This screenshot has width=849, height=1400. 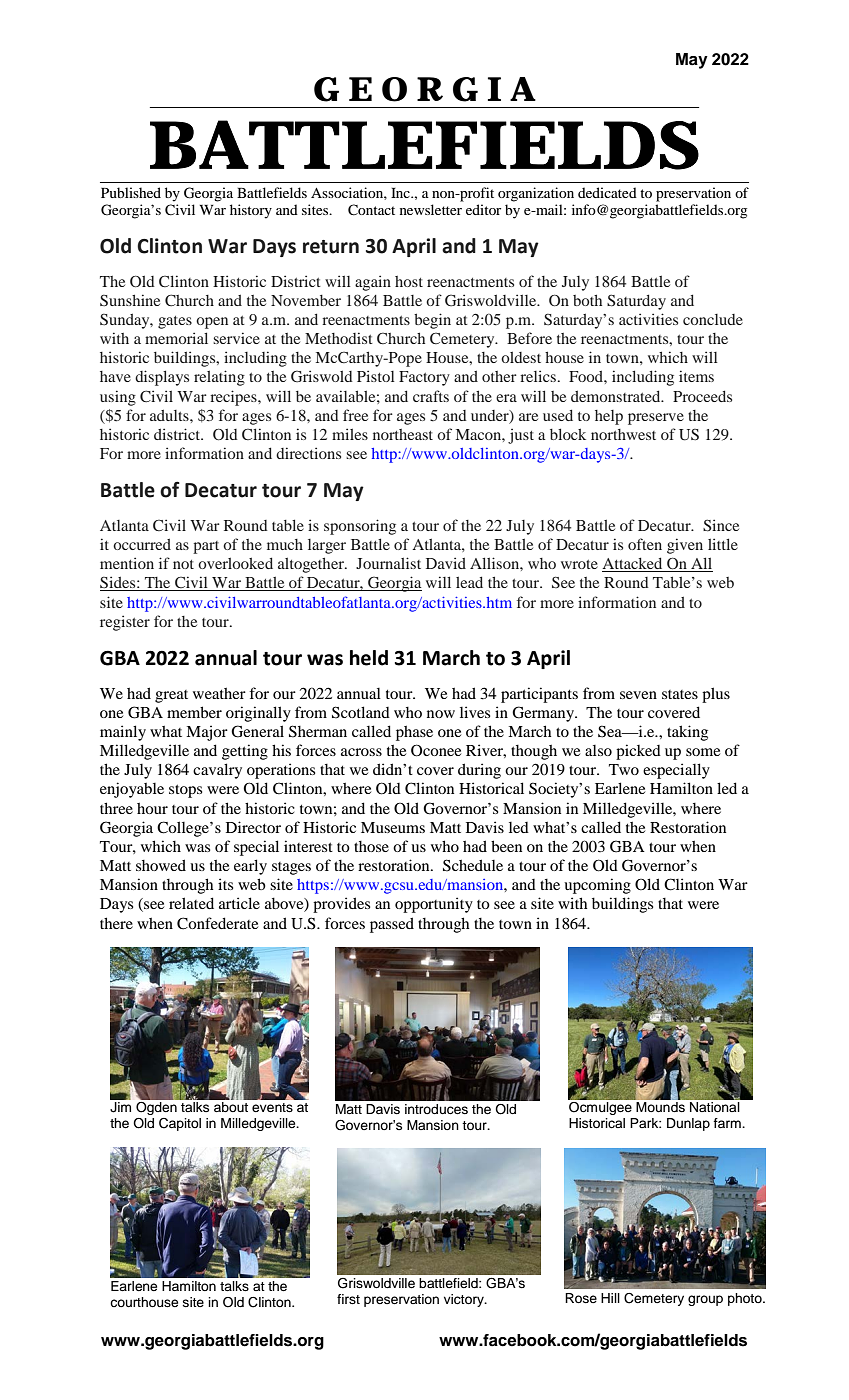 I want to click on related, so click(x=191, y=903).
